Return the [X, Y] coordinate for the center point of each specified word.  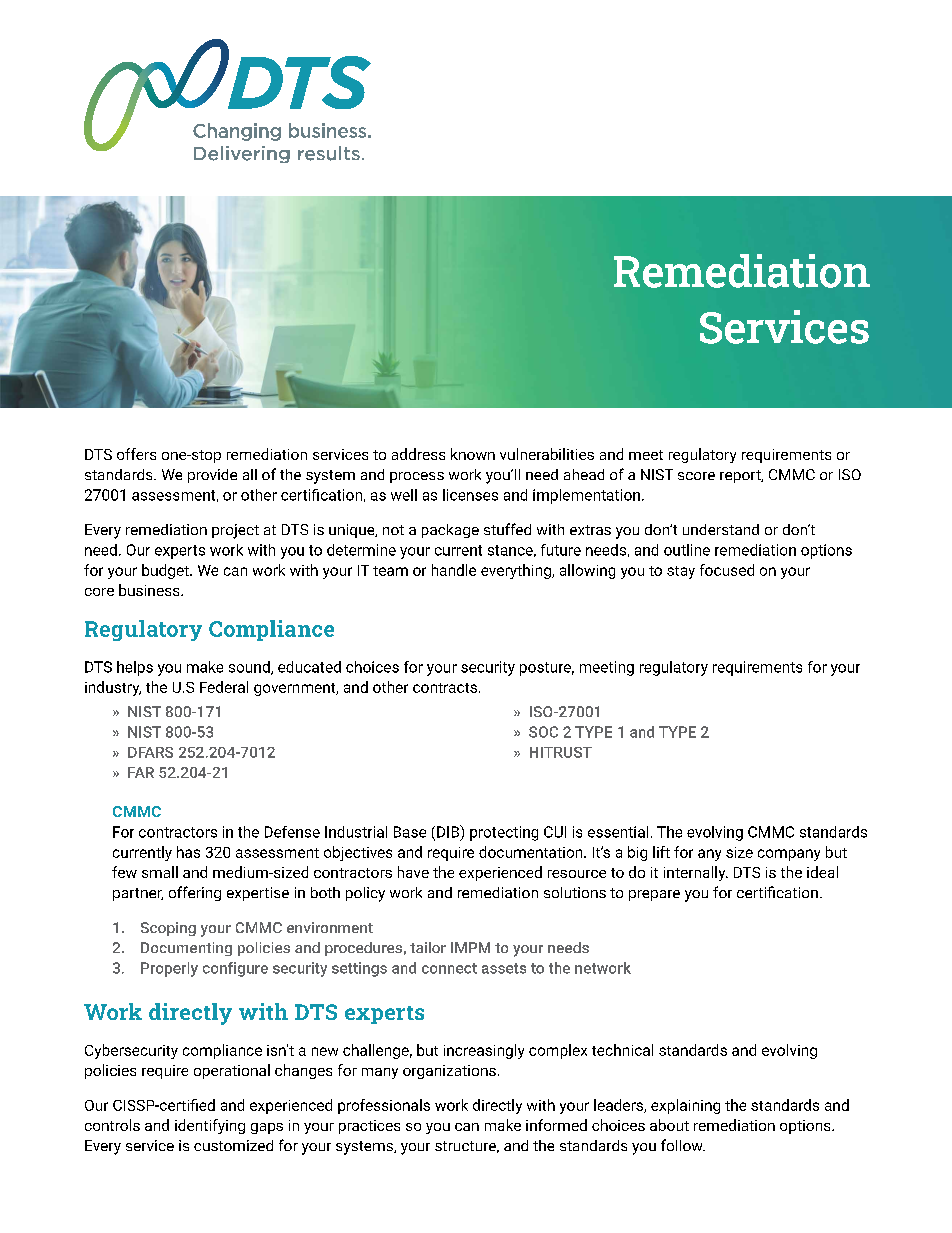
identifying [210, 1126]
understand [721, 529]
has [188, 852]
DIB [449, 832]
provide [212, 476]
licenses [470, 495]
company [789, 855]
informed [556, 1125]
